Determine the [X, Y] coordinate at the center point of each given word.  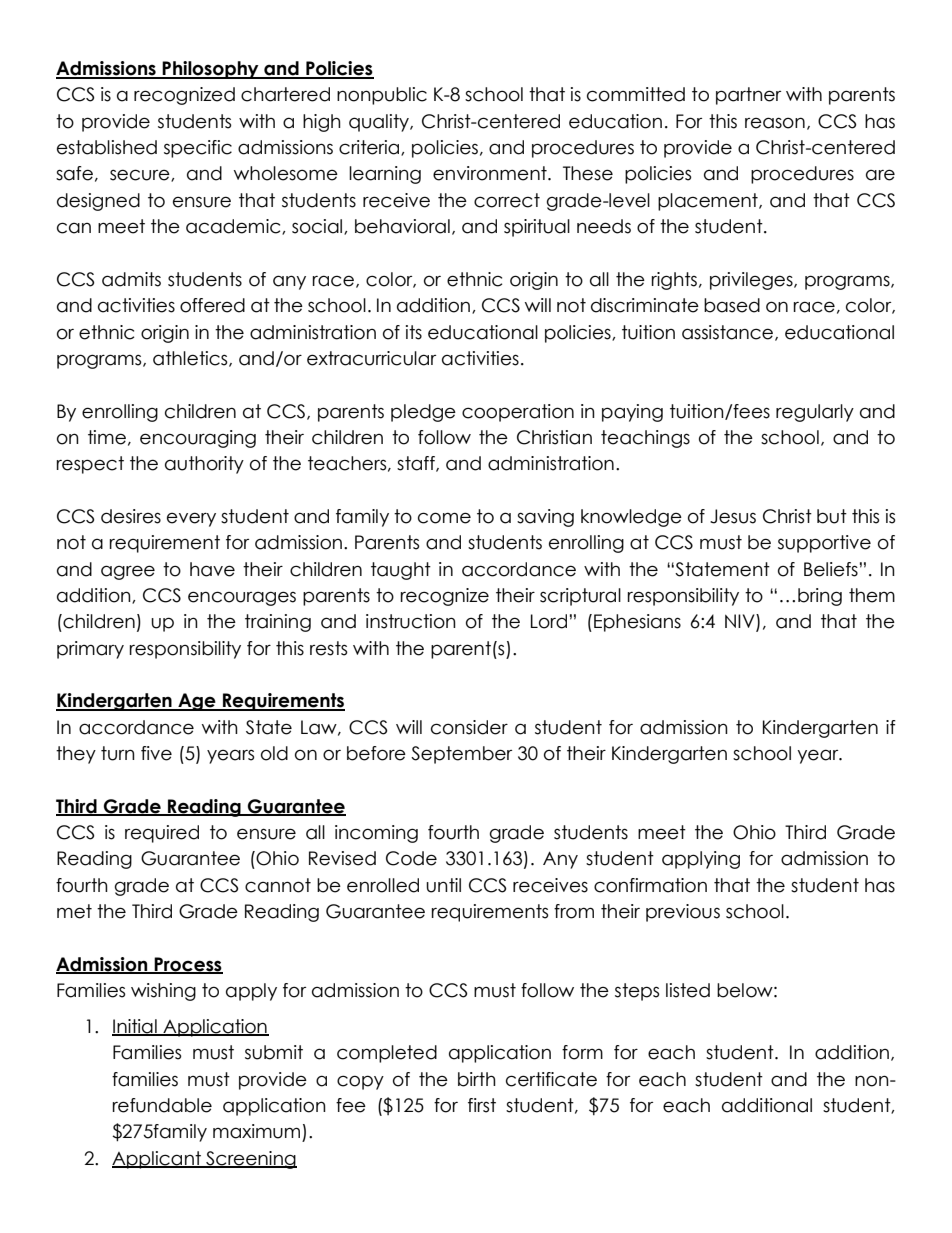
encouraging [198, 439]
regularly [815, 413]
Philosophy [211, 70]
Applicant [157, 1160]
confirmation [650, 885]
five [156, 753]
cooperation [518, 413]
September [461, 755]
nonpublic [382, 96]
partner [748, 96]
